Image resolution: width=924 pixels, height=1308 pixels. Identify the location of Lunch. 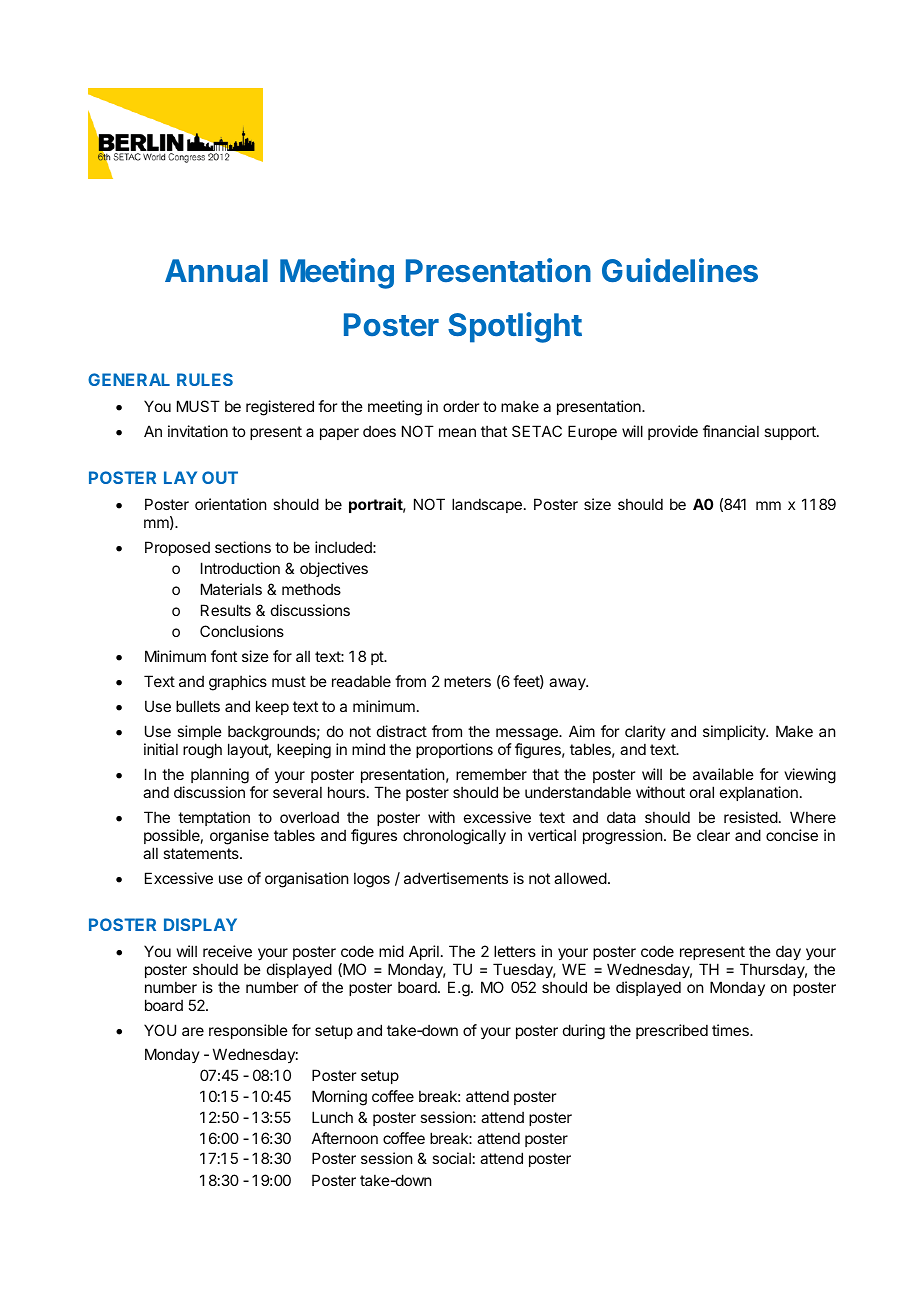
(332, 1117).
